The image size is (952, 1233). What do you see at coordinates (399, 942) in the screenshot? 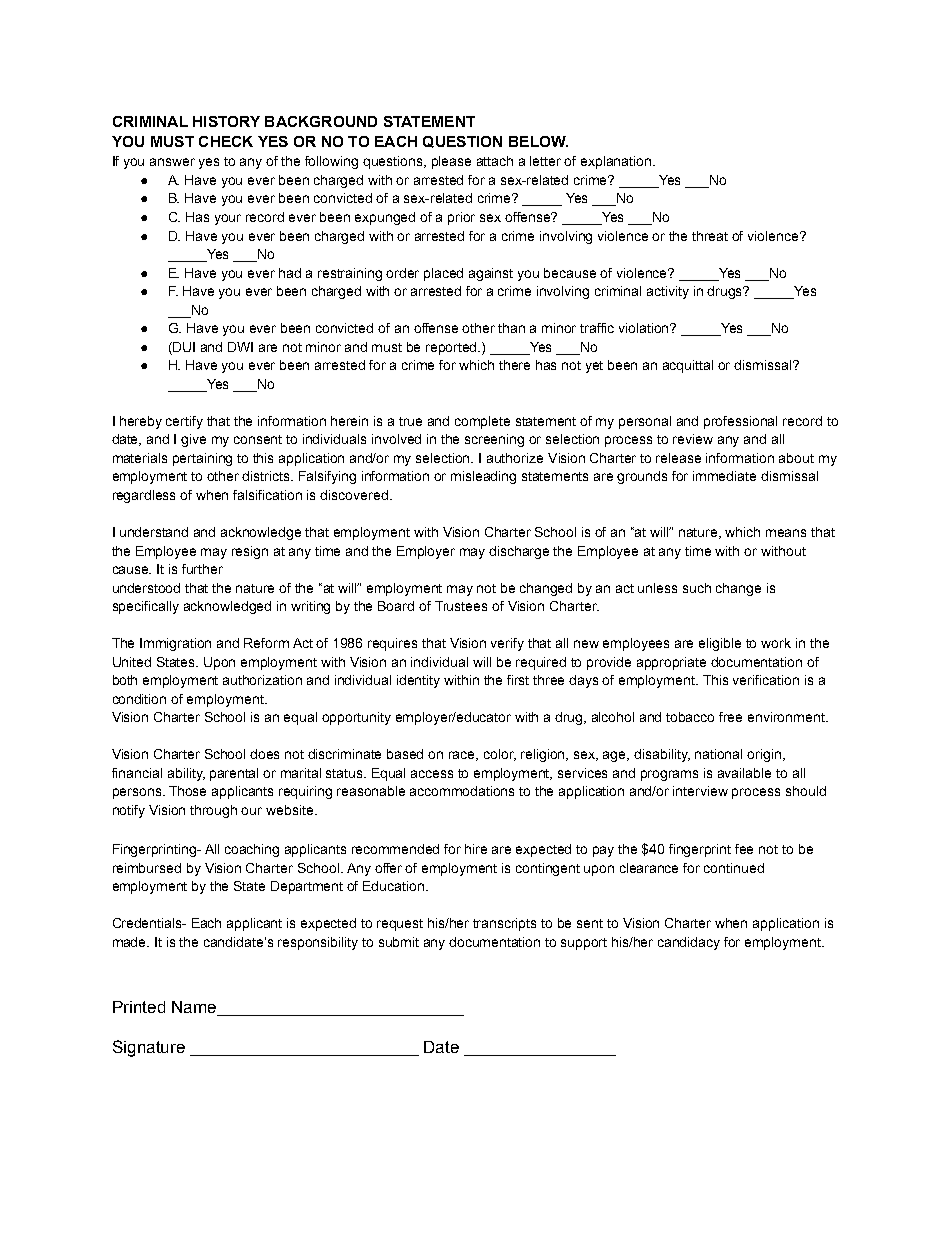
I see `submit` at bounding box center [399, 942].
